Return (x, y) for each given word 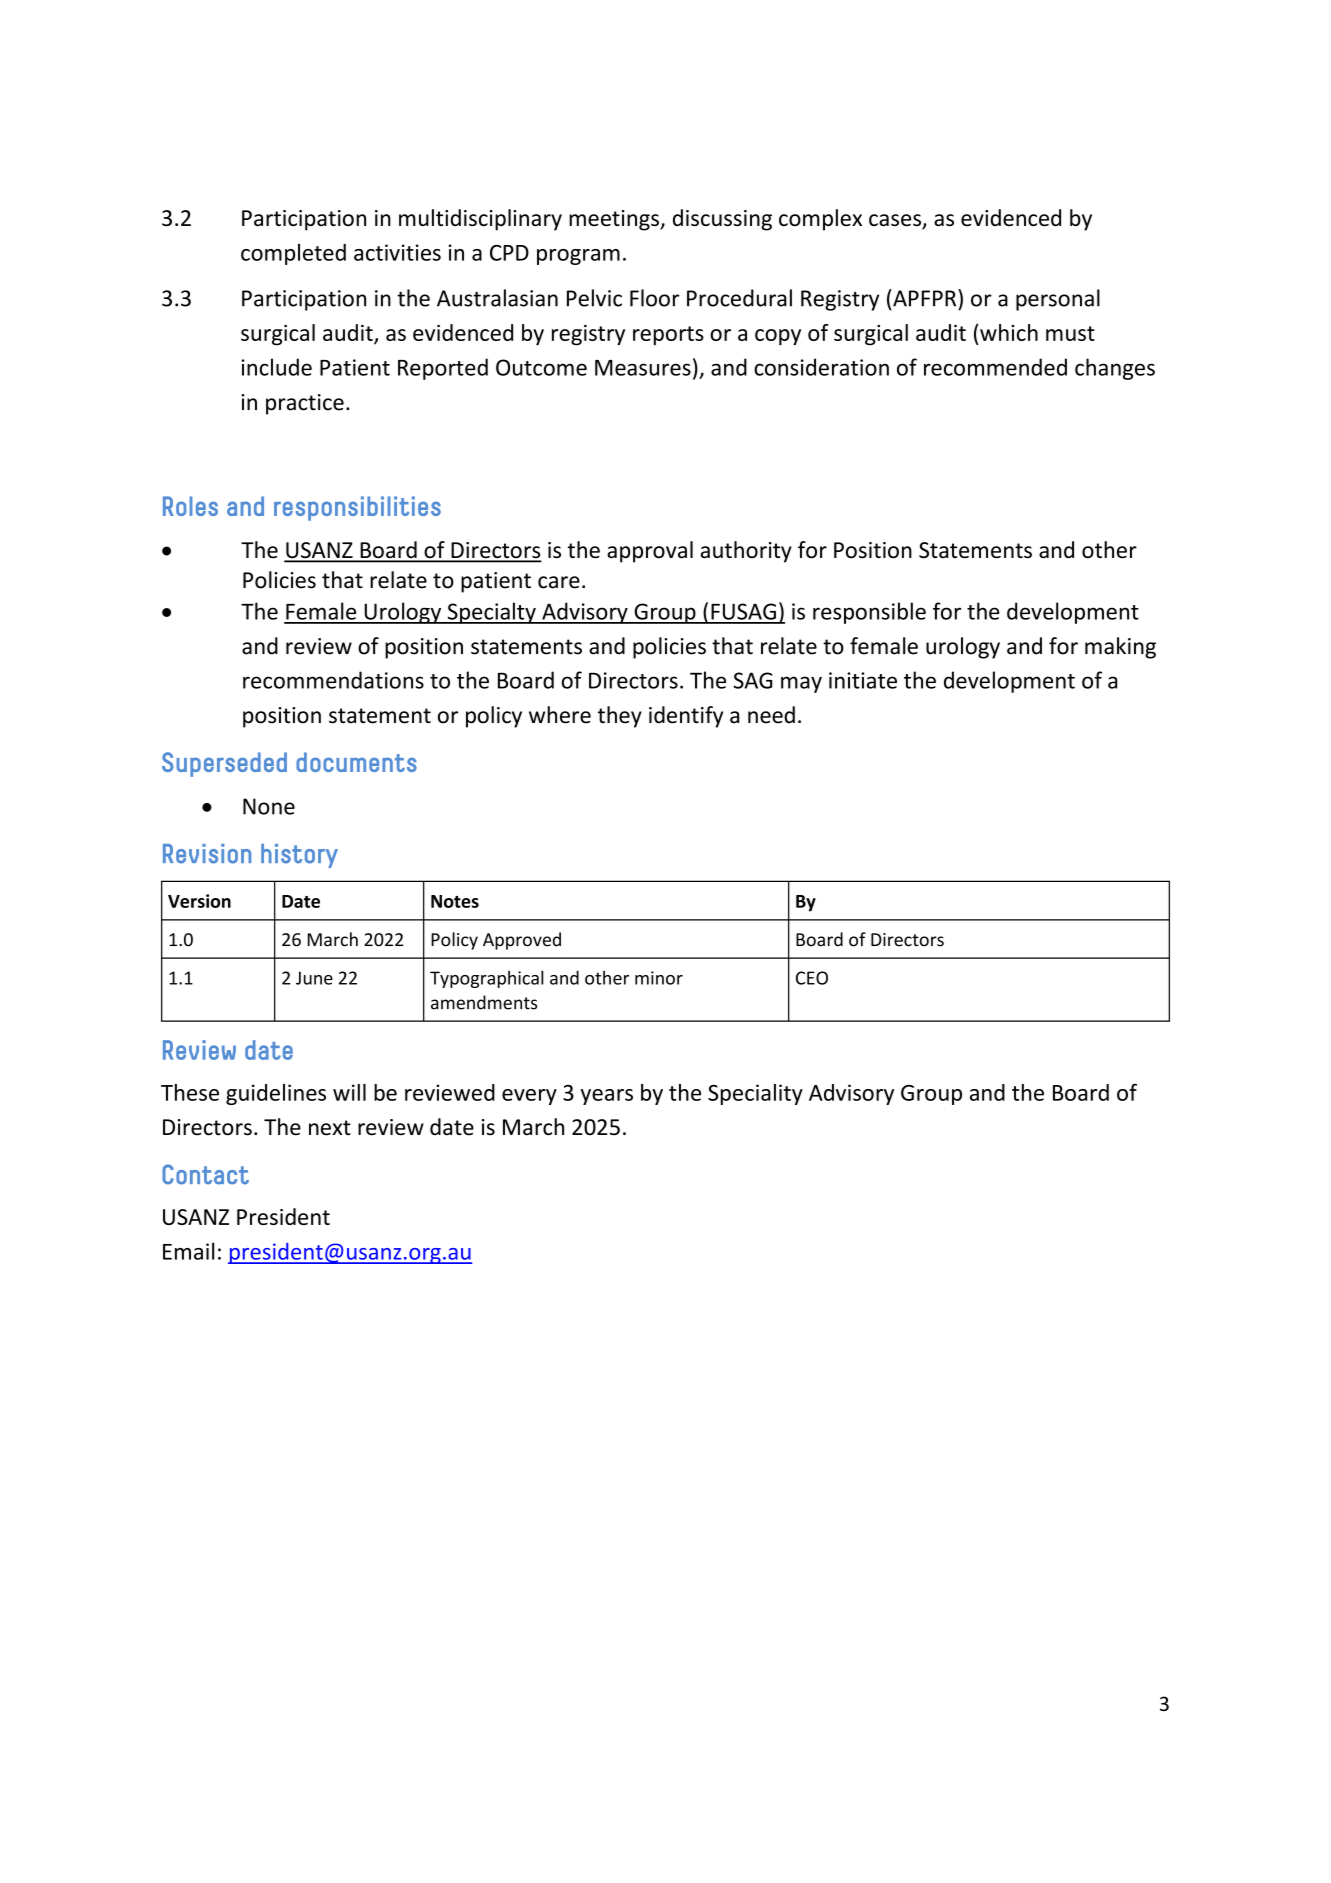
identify (686, 717)
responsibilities (357, 508)
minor (659, 978)
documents (356, 762)
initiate (863, 680)
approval (650, 552)
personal (1058, 300)
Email (188, 1251)
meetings (615, 220)
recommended (995, 367)
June (314, 978)
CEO (812, 978)
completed (293, 254)
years (606, 1097)
